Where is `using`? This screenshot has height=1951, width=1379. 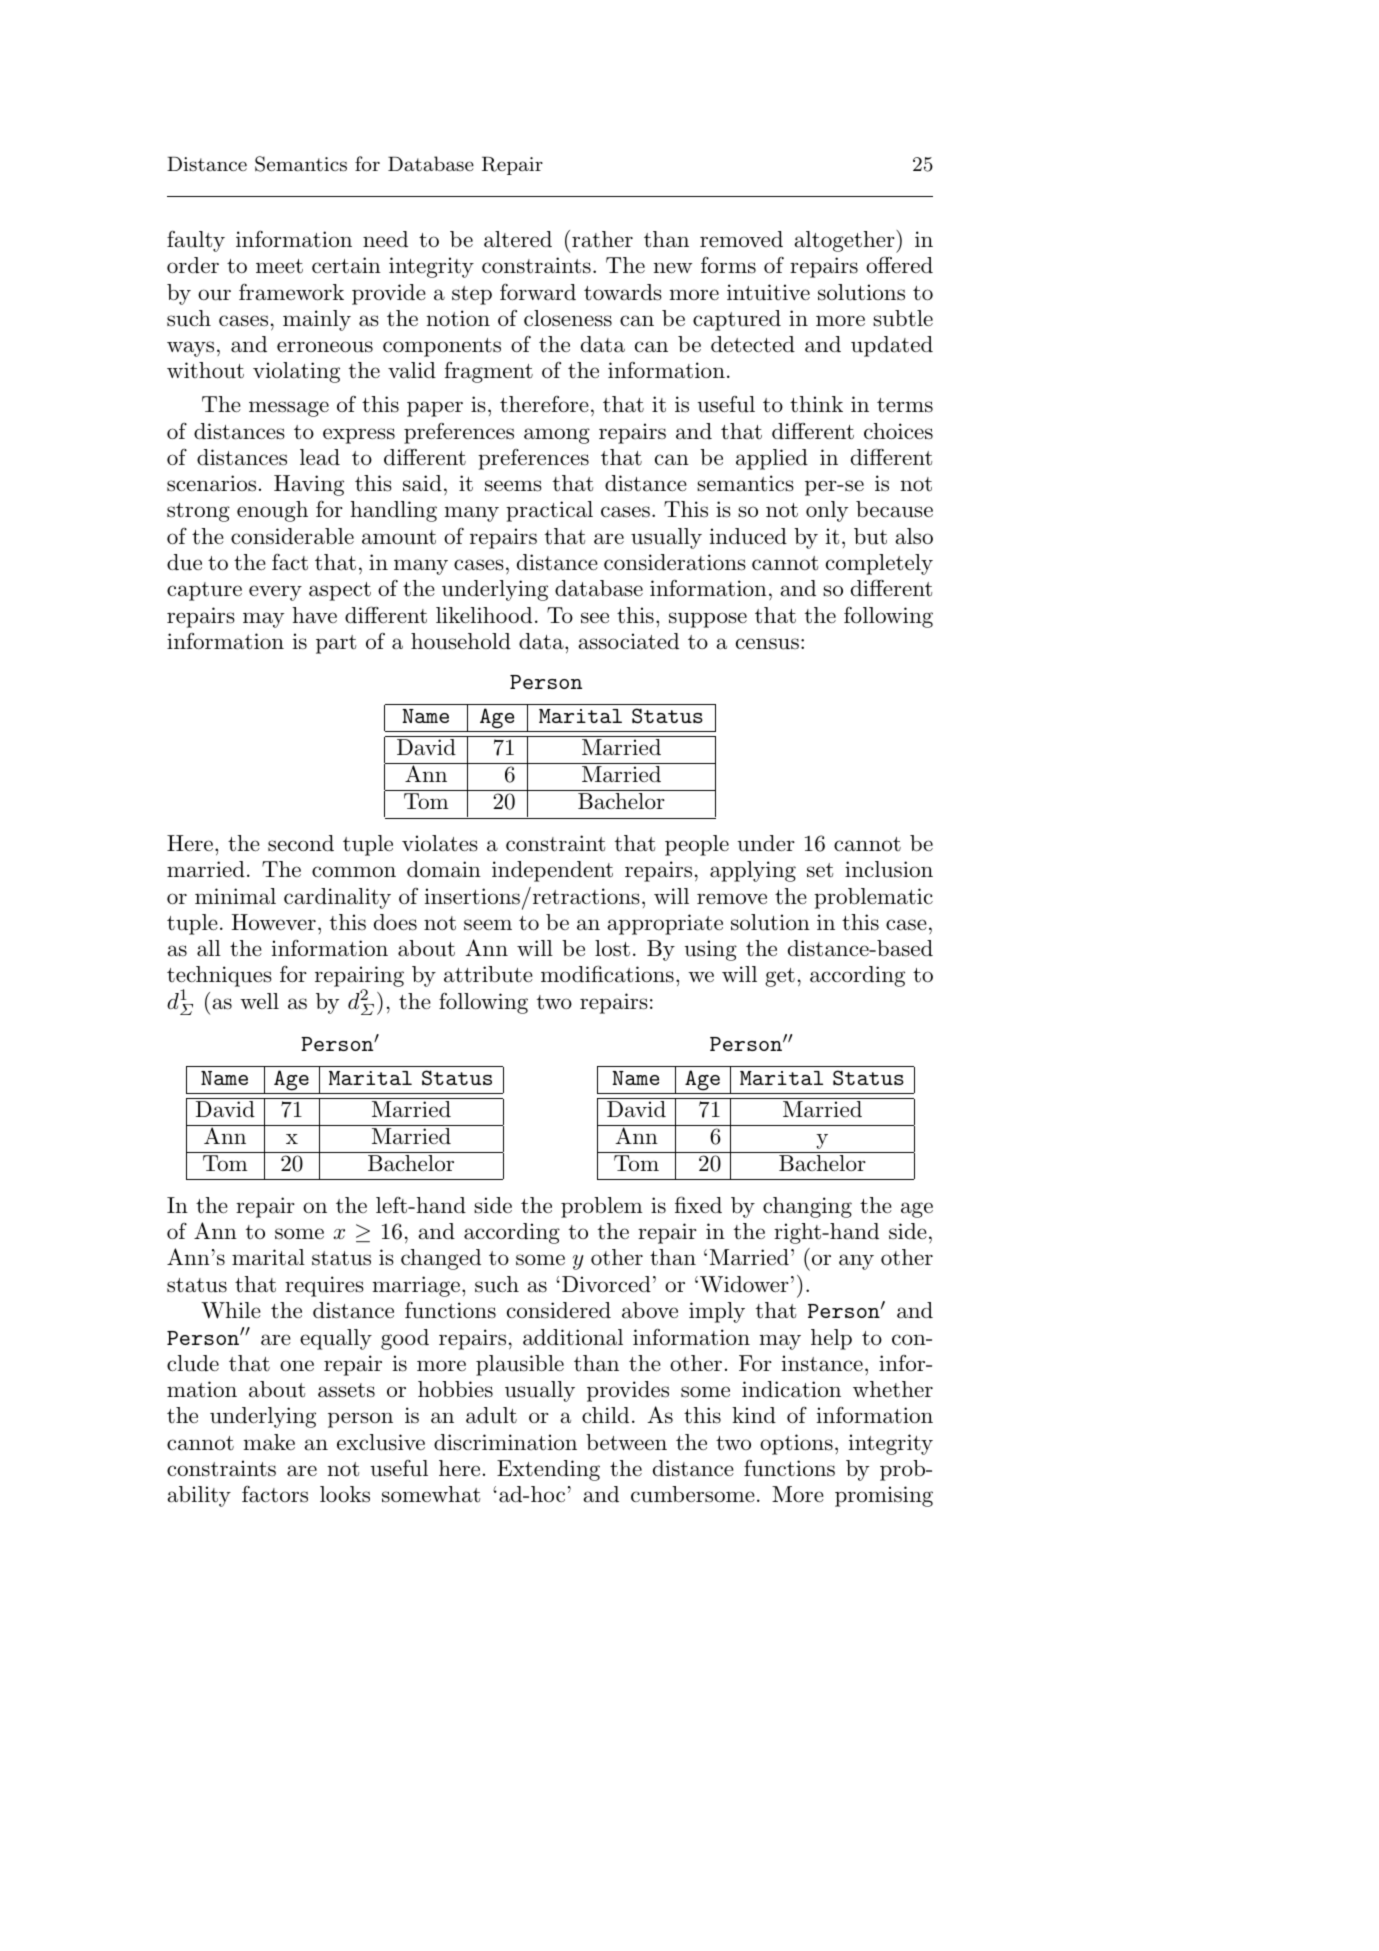 using is located at coordinates (710, 950).
